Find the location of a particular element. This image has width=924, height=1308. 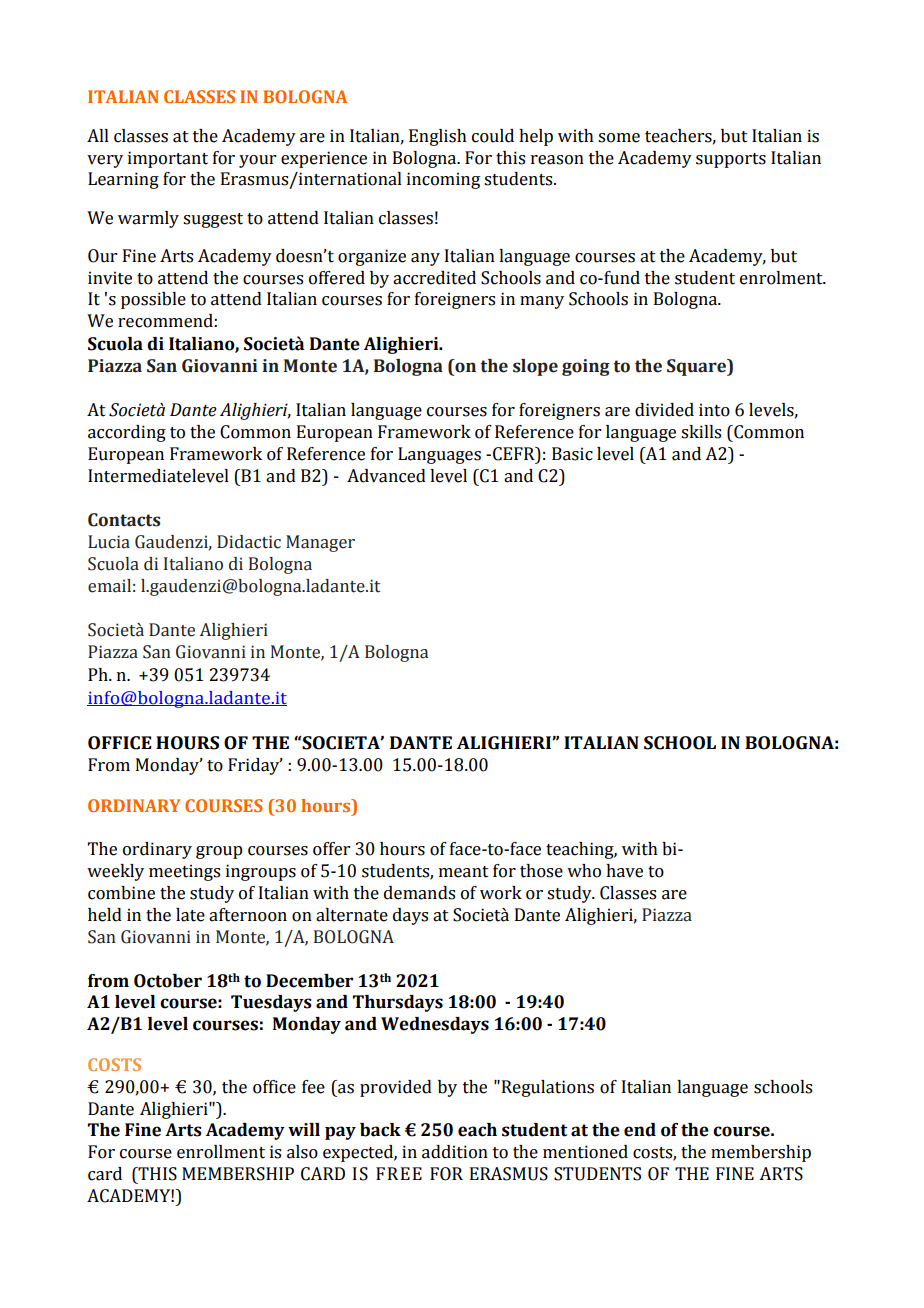

enrollment is located at coordinates (221, 1152).
